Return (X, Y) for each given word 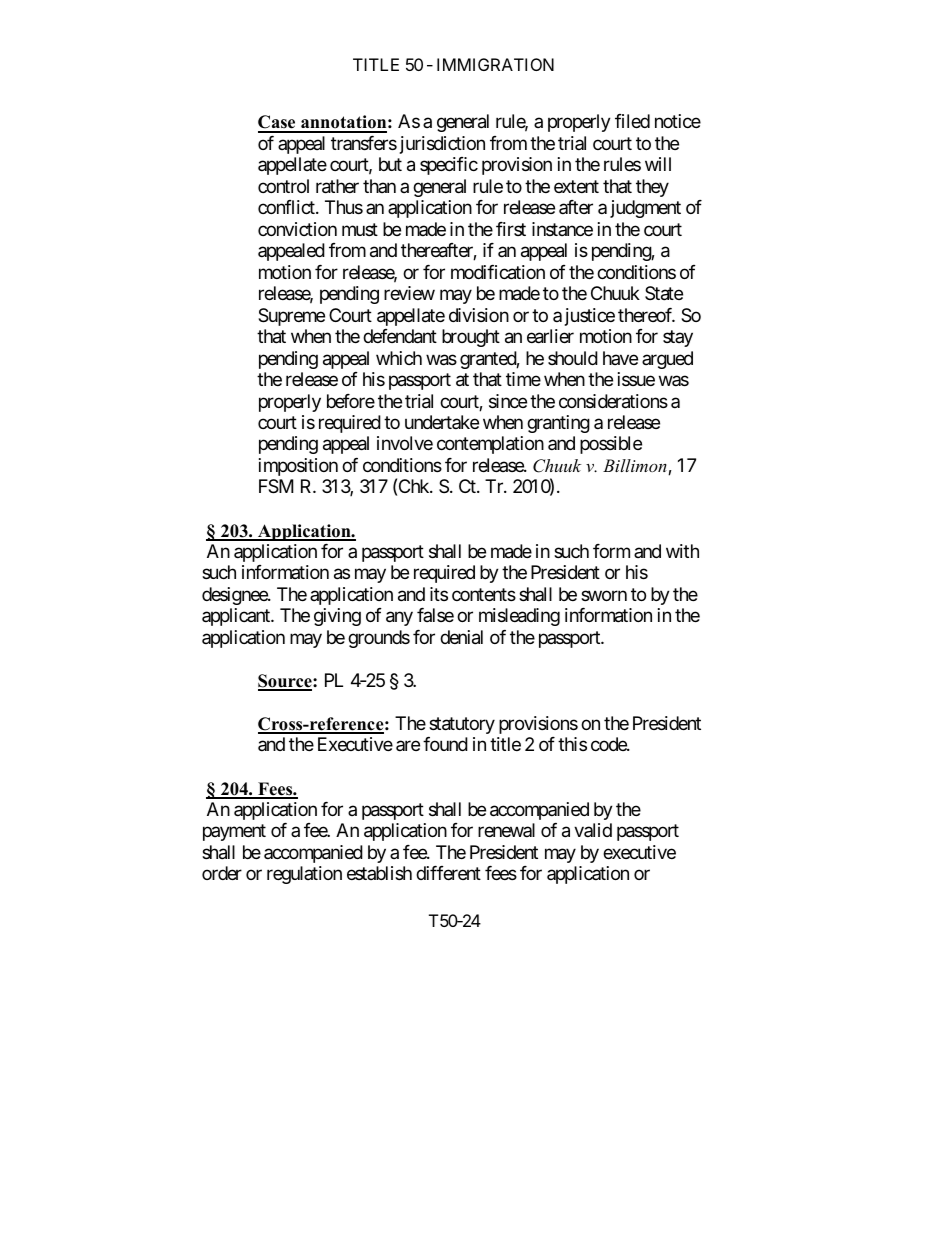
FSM (276, 486)
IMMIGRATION (495, 64)
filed (632, 121)
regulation (304, 875)
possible (611, 445)
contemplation (490, 445)
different (448, 873)
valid (593, 830)
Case (278, 123)
